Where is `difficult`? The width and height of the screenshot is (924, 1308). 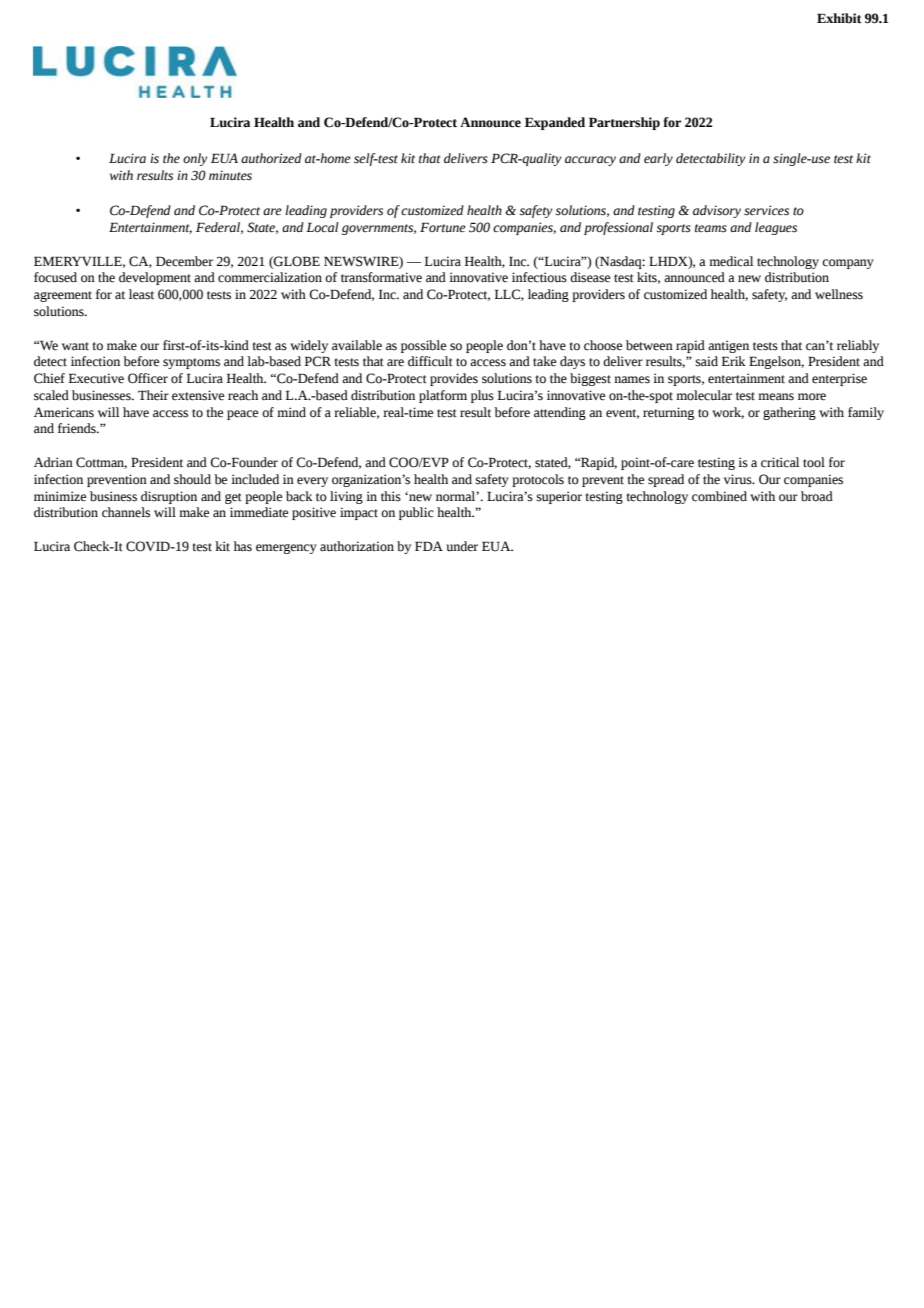 difficult is located at coordinates (430, 361).
